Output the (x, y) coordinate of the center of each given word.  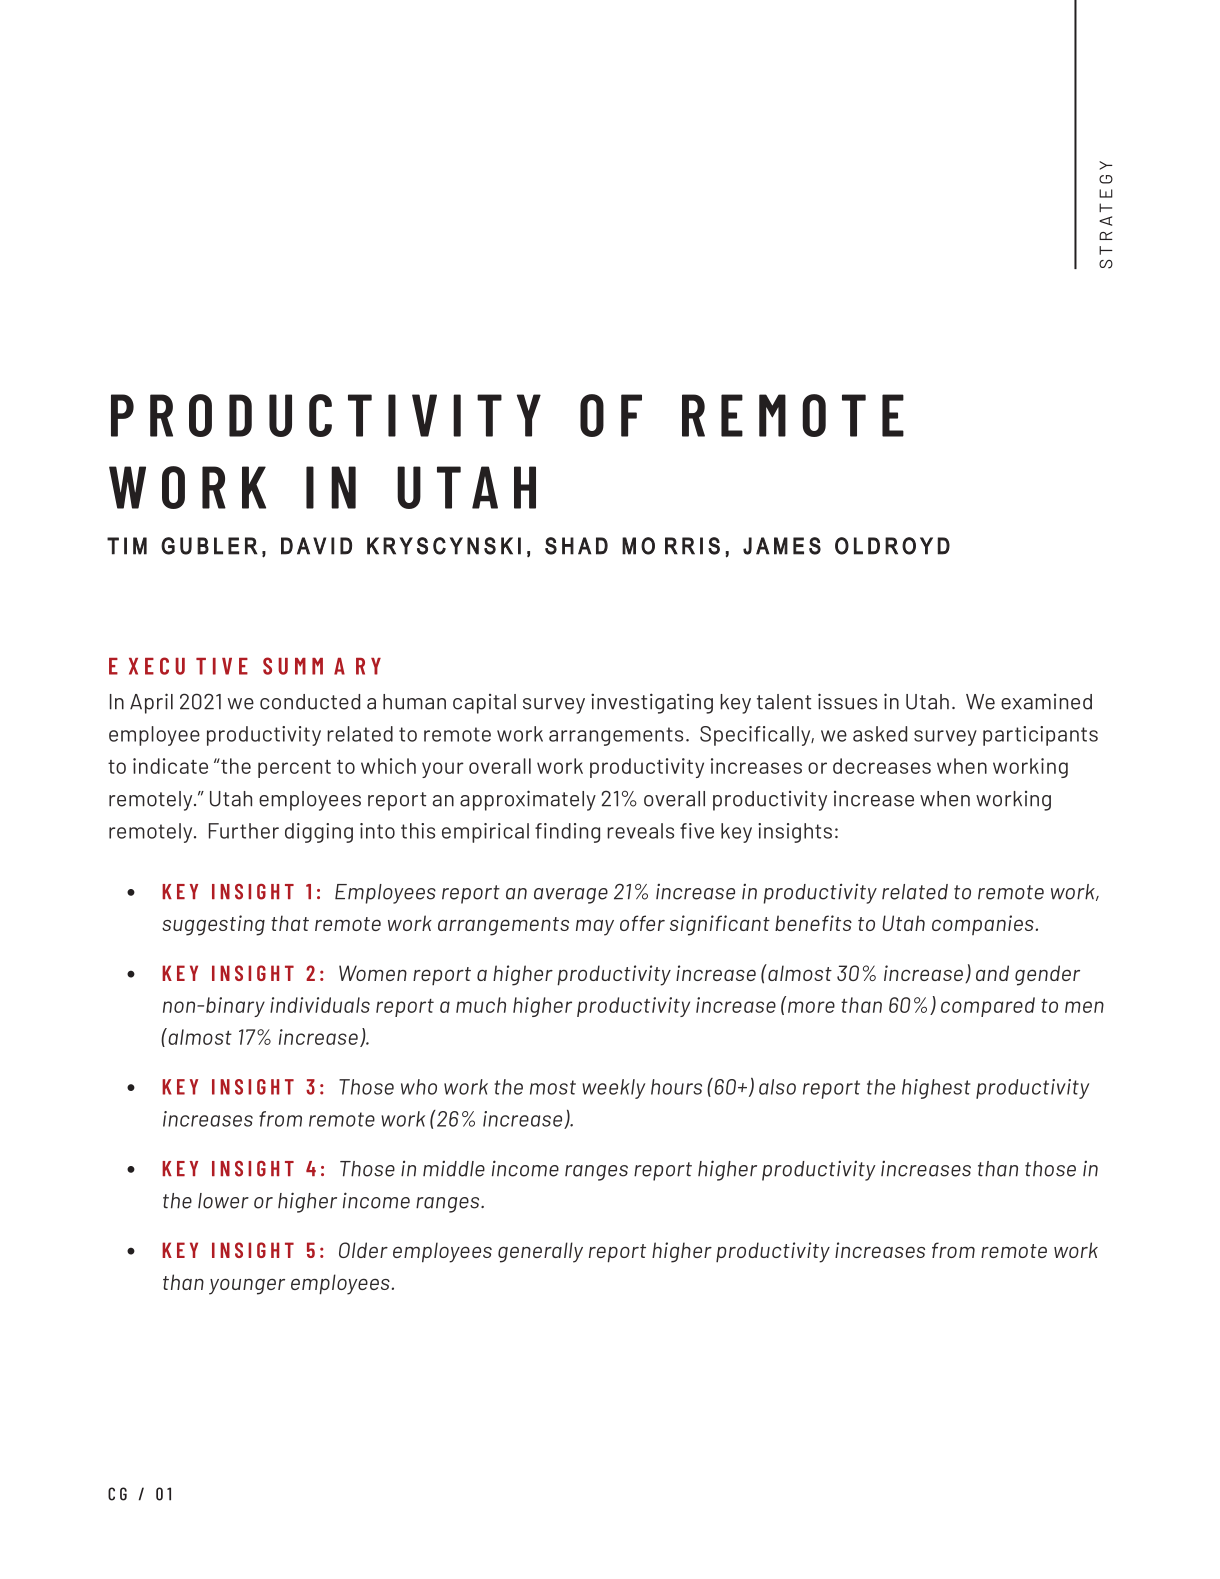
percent (294, 769)
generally (540, 1252)
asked (880, 734)
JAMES (782, 546)
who (419, 1087)
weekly (613, 1089)
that (290, 923)
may (595, 927)
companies (983, 925)
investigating (652, 703)
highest (936, 1089)
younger (247, 1286)
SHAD (576, 546)
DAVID (316, 546)
